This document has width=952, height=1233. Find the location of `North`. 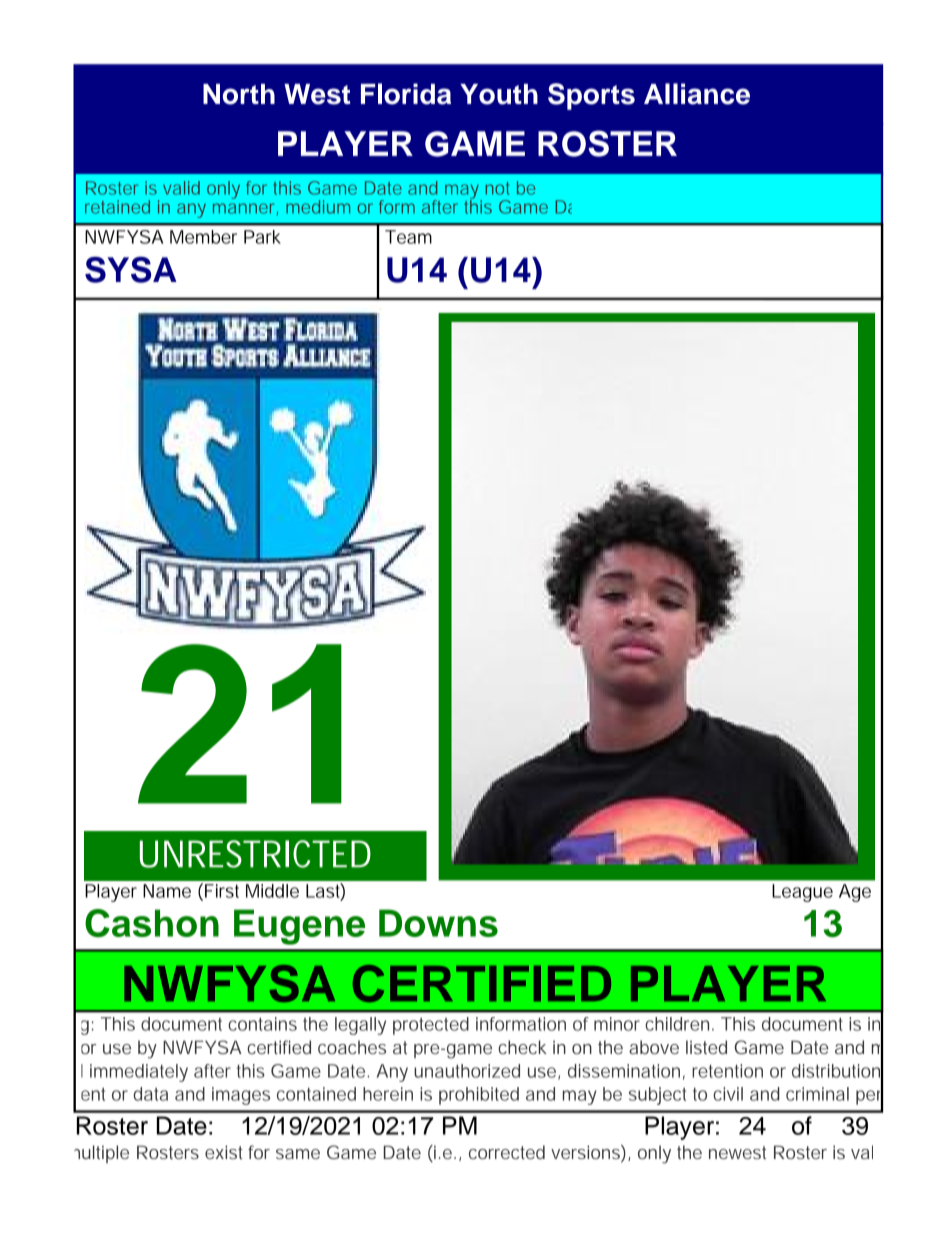

North is located at coordinates (239, 94).
